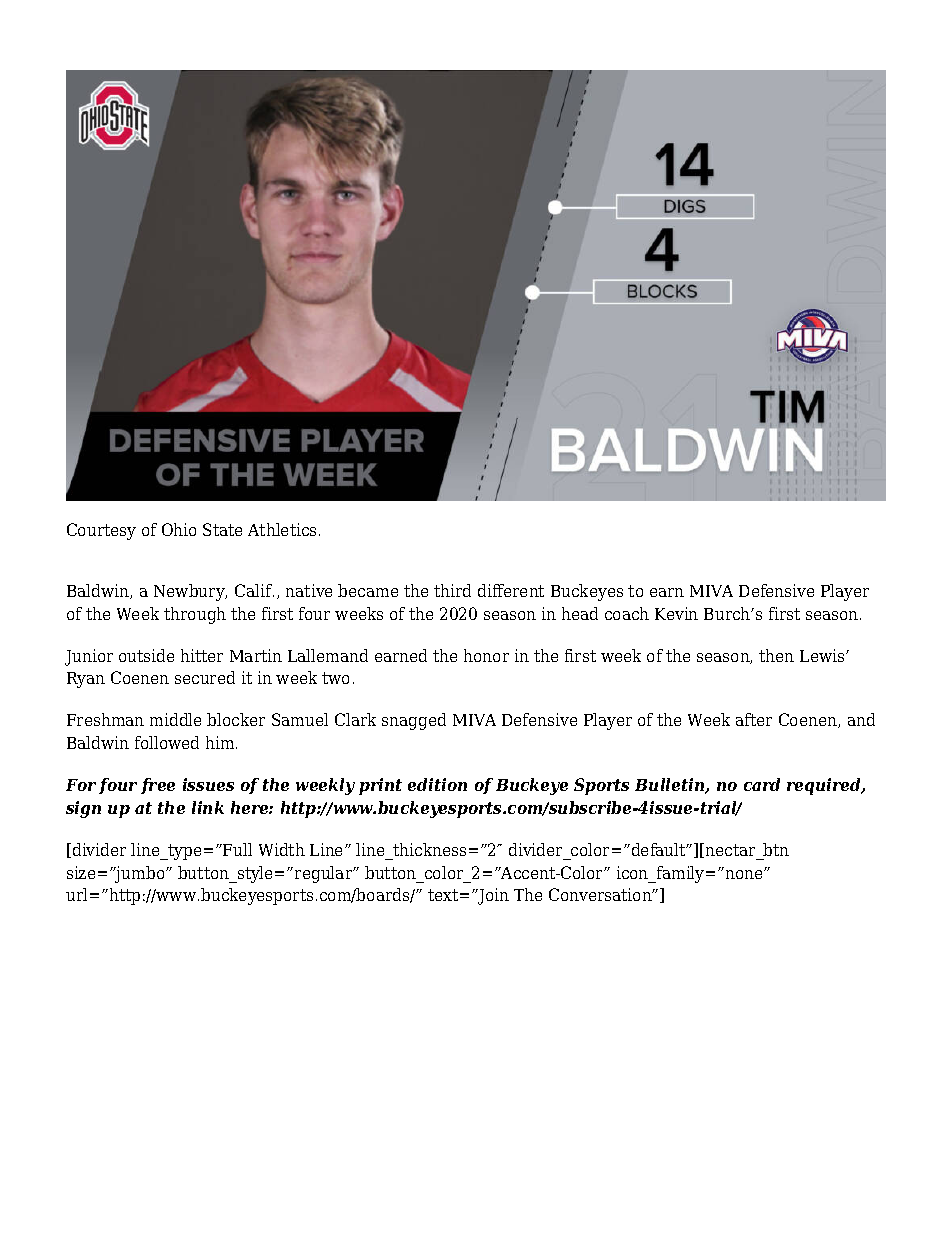  Describe the element at coordinates (158, 786) in the screenshot. I see `free` at that location.
